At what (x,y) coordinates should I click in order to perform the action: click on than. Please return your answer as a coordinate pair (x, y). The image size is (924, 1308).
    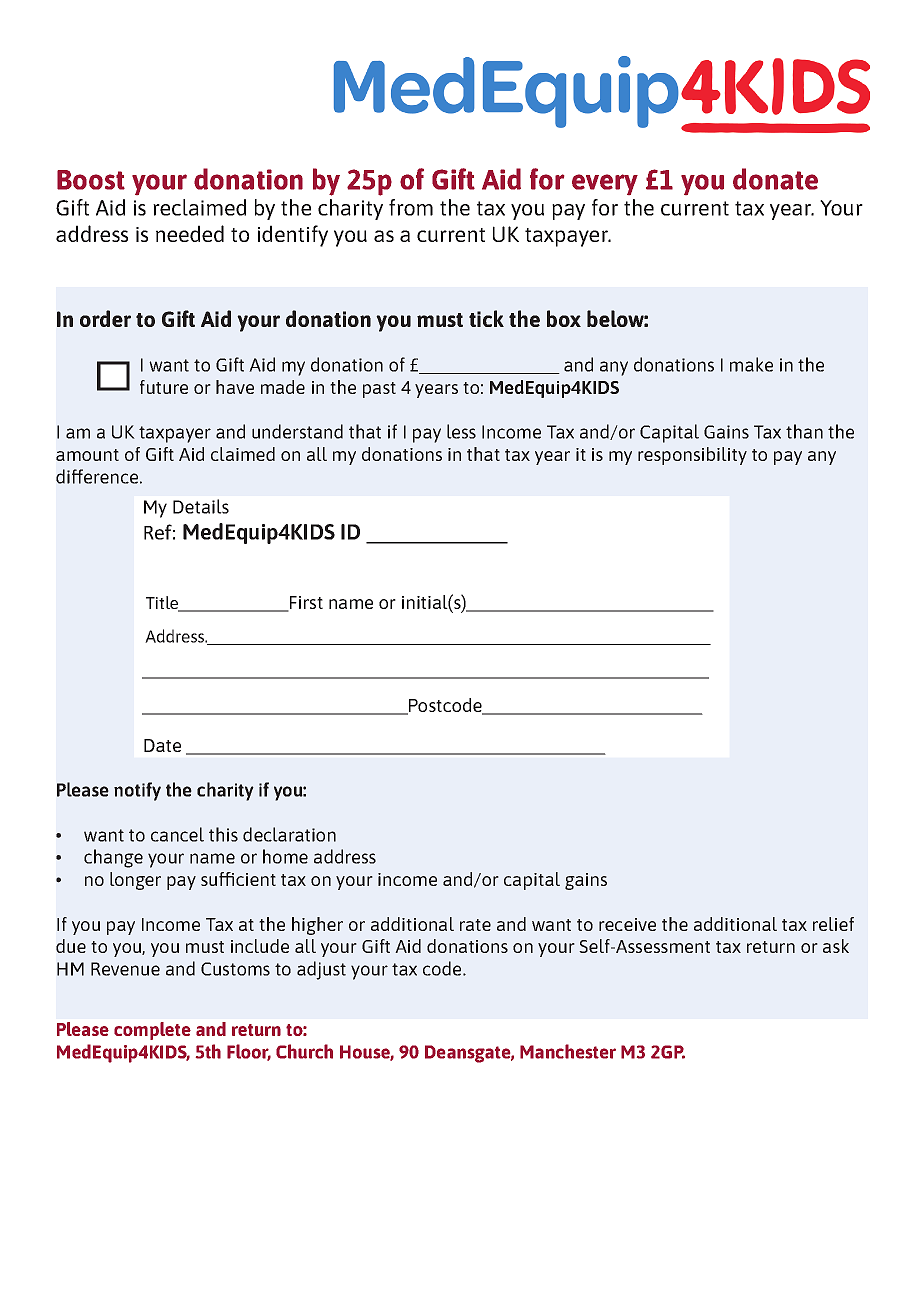
    Looking at the image, I should click on (804, 431).
